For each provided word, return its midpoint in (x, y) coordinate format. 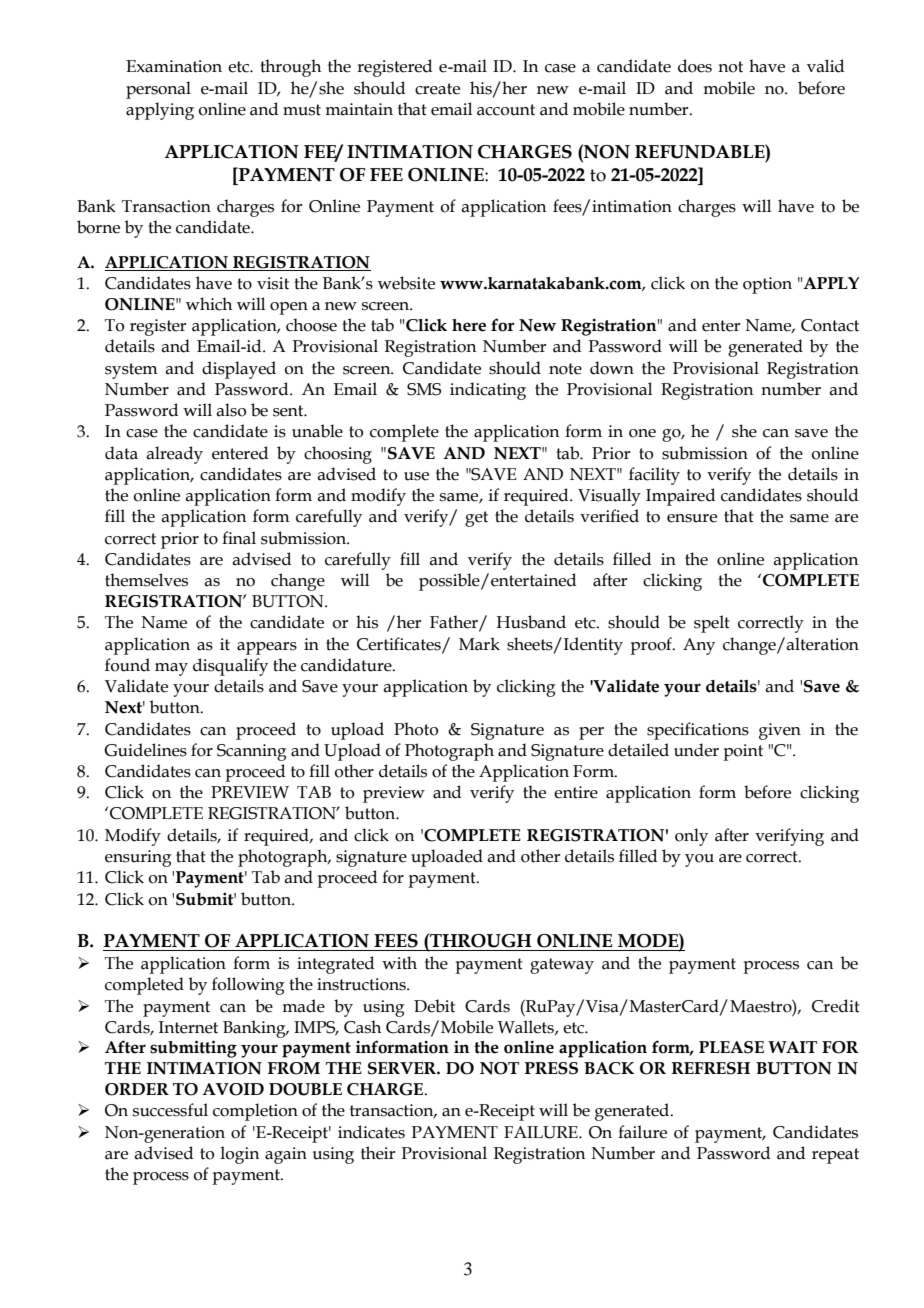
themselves (146, 580)
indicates (371, 1132)
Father (455, 623)
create (437, 89)
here (469, 325)
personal (158, 90)
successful (170, 1110)
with (399, 963)
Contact (830, 325)
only (691, 837)
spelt (712, 624)
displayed (239, 370)
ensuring (138, 858)
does (695, 66)
